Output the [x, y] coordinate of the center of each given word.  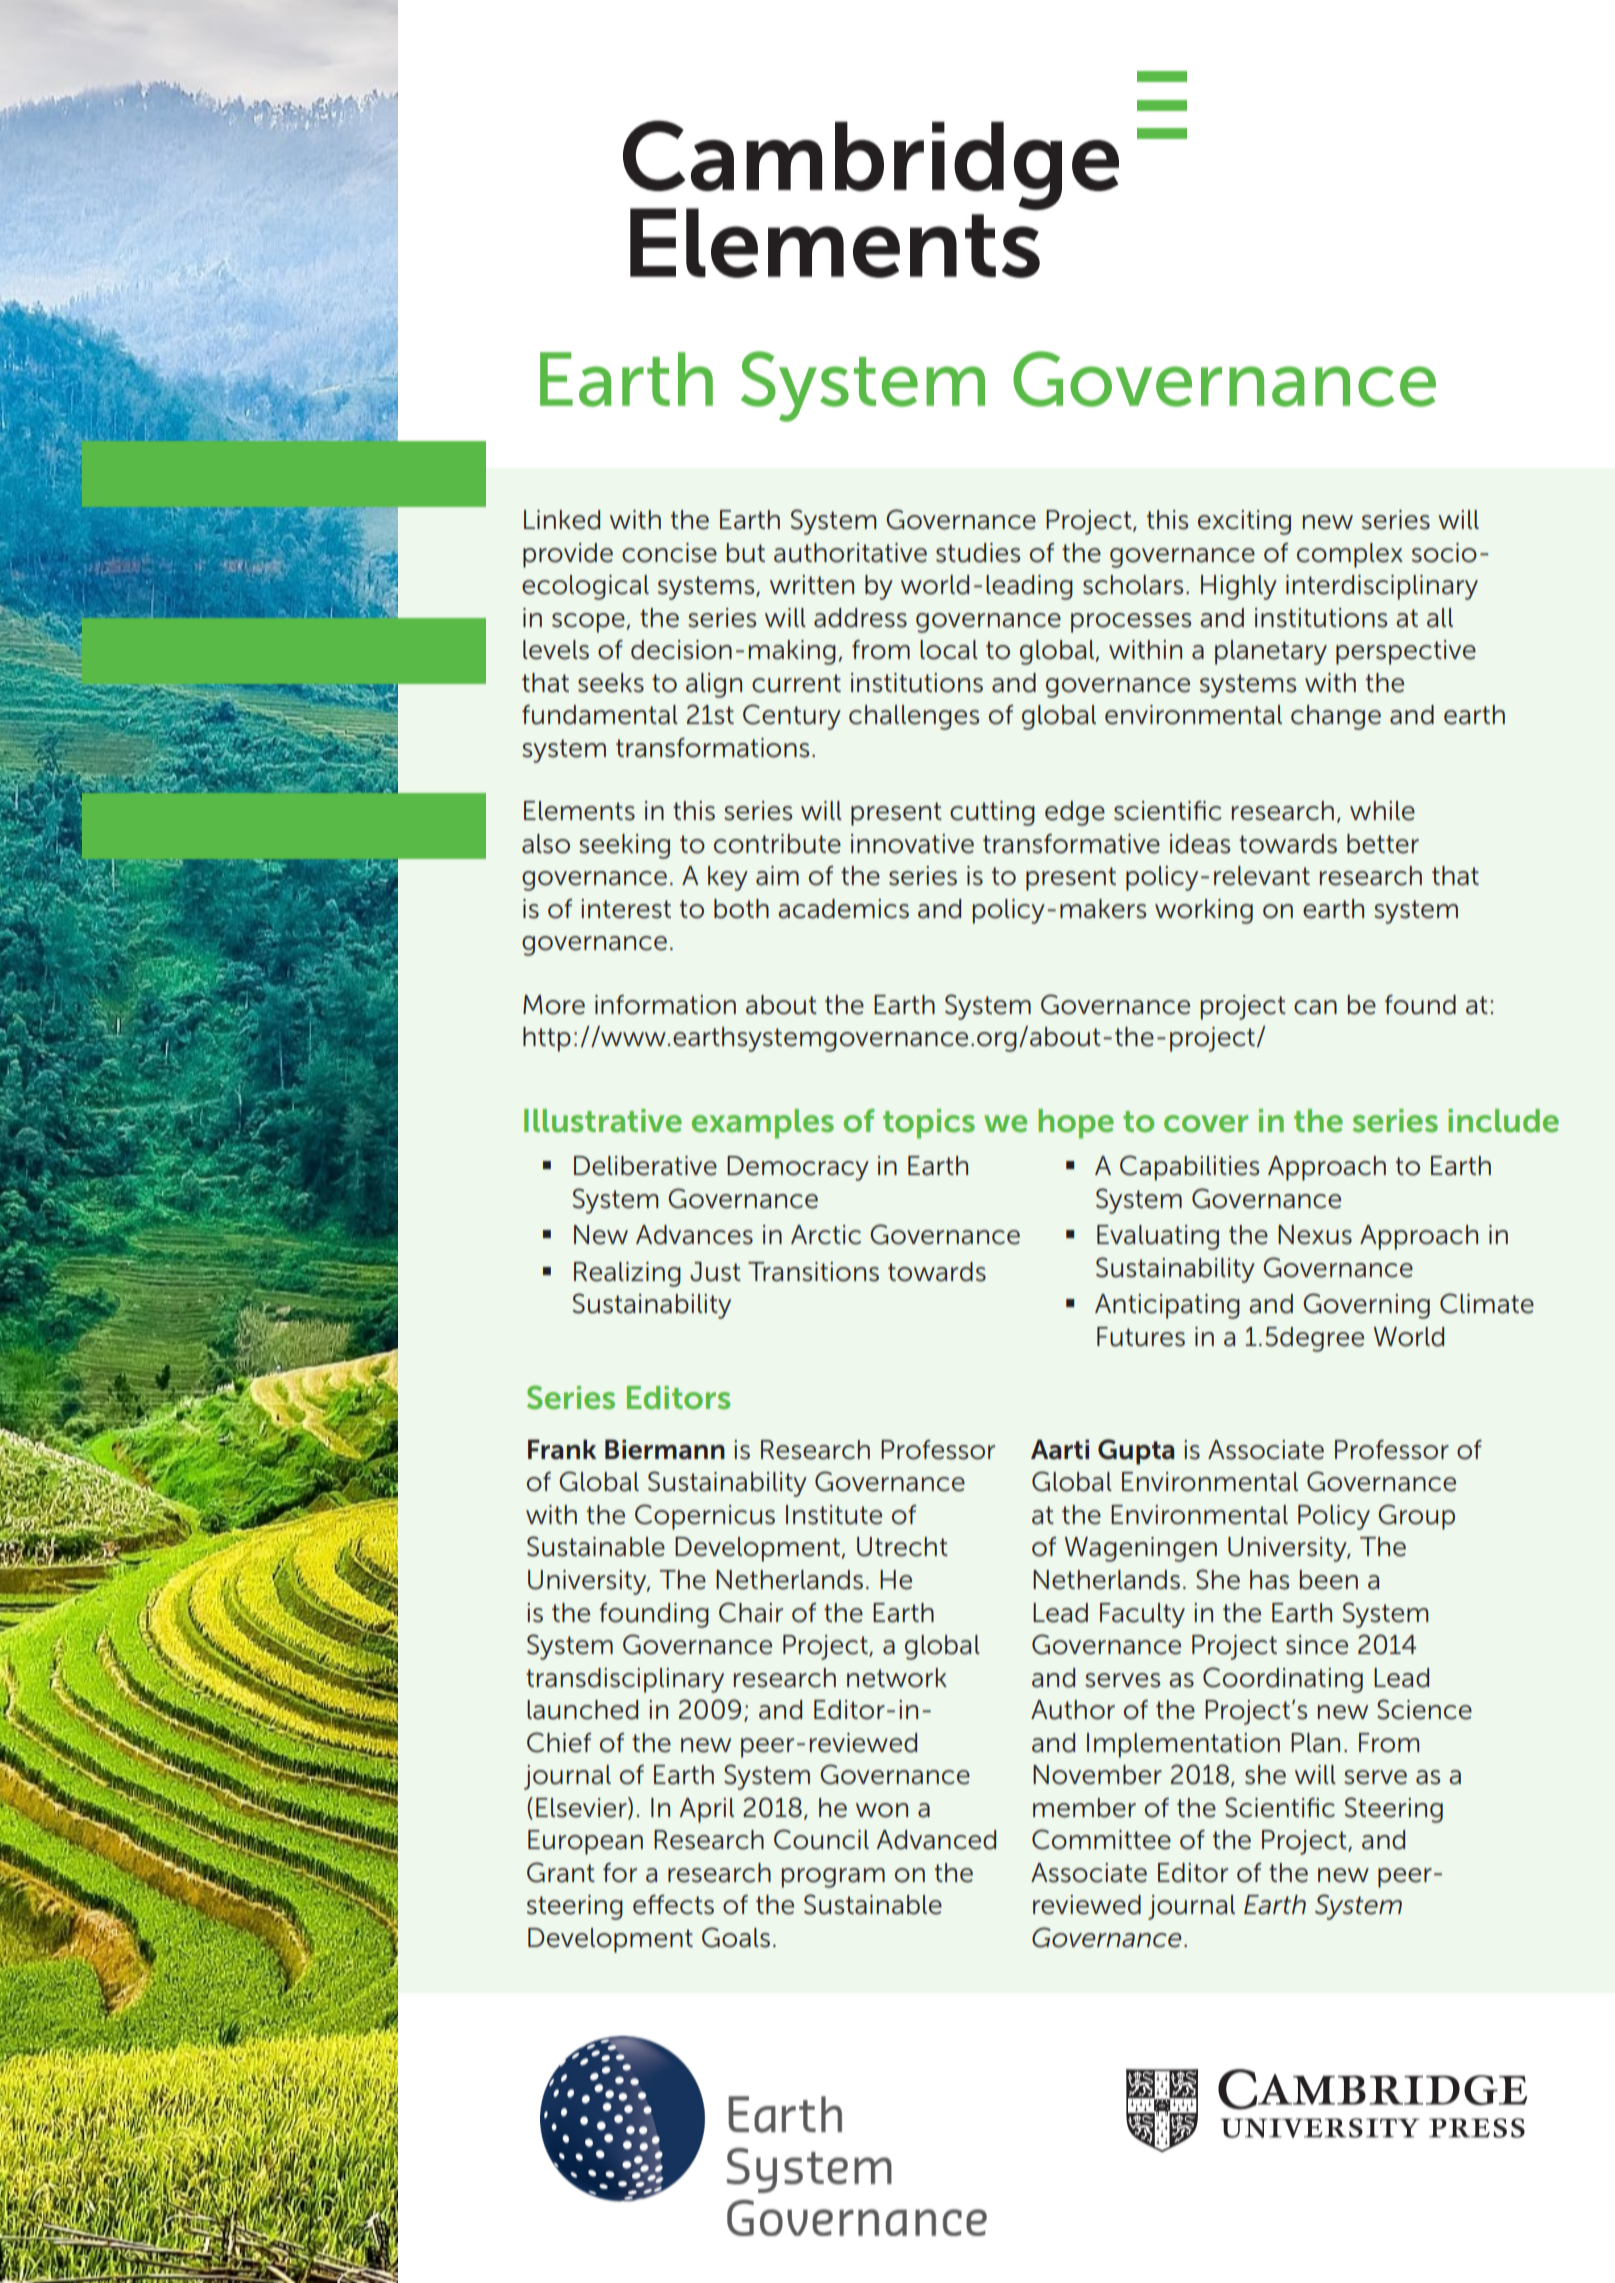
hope [1076, 1124]
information [665, 1005]
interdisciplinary [1382, 587]
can [1315, 1007]
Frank [562, 1449]
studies [978, 553]
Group [1416, 1517]
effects [673, 1905]
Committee [1101, 1839]
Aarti [1060, 1449]
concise [669, 553]
